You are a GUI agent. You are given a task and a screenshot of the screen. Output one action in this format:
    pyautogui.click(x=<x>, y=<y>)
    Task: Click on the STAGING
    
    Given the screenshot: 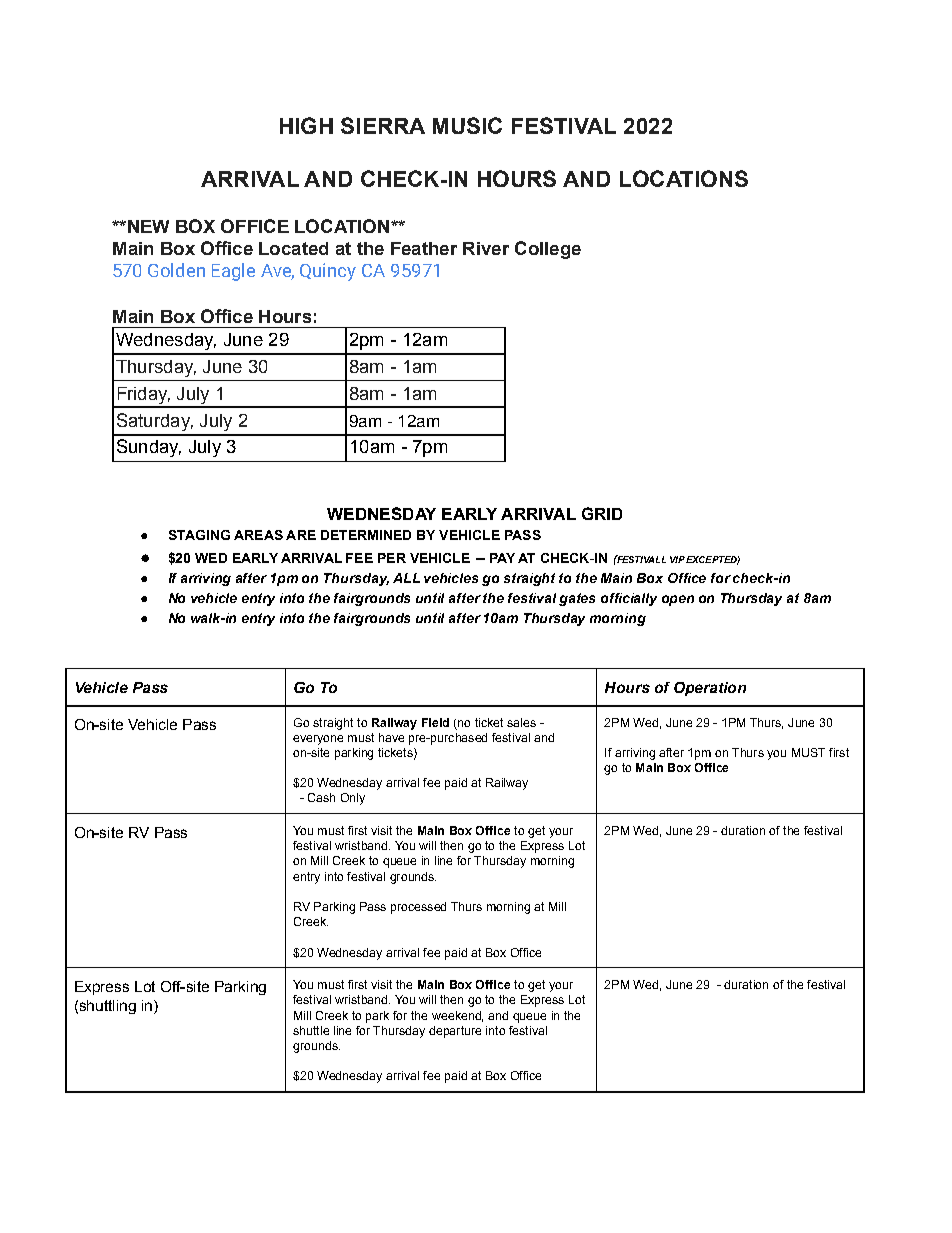 What is the action you would take?
    pyautogui.click(x=199, y=535)
